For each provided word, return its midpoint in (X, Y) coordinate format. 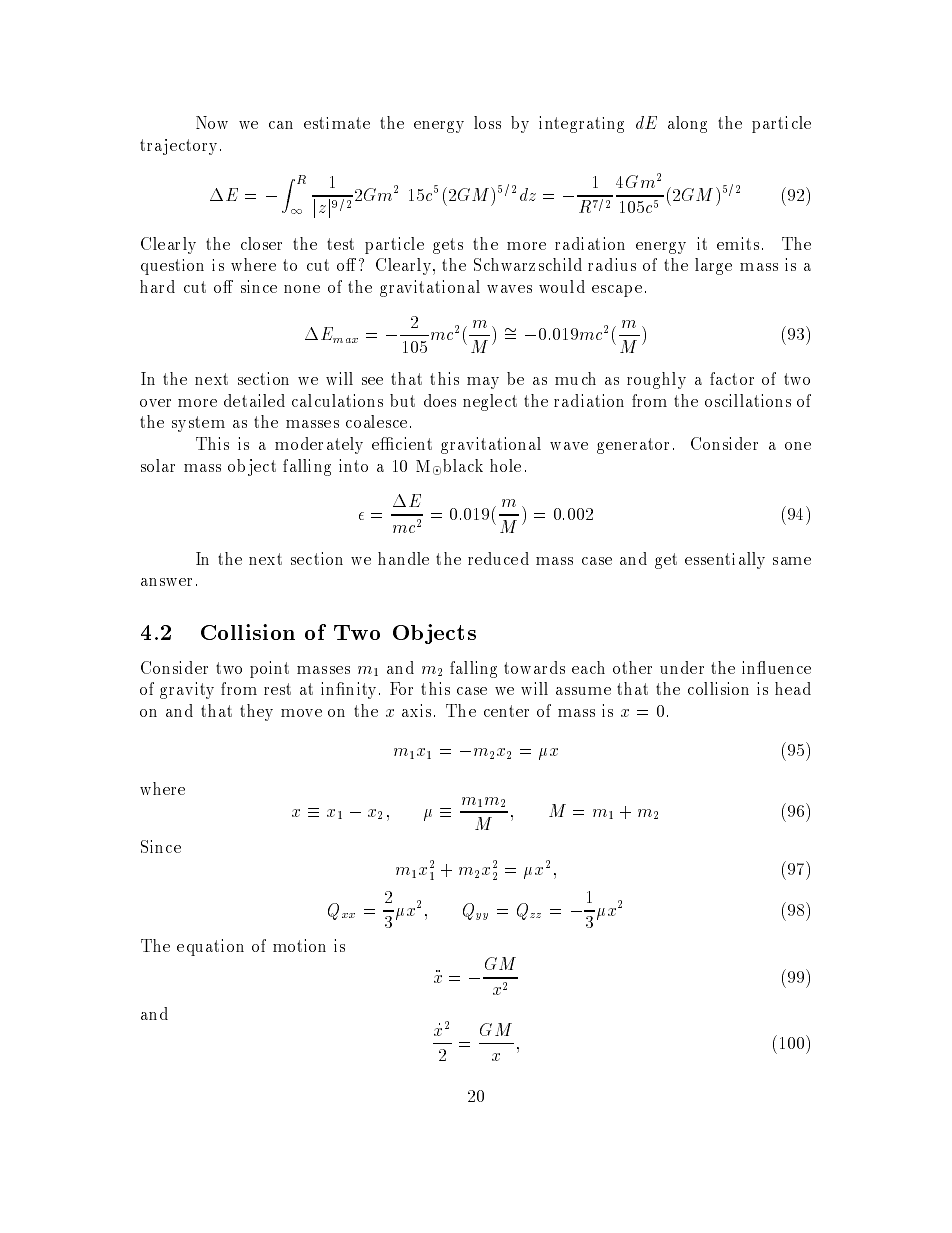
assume (583, 691)
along (687, 124)
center (506, 711)
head (793, 688)
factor (732, 378)
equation (210, 947)
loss (487, 122)
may (483, 383)
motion (299, 945)
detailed (254, 400)
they (256, 712)
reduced (498, 558)
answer (166, 582)
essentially (725, 560)
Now (212, 122)
